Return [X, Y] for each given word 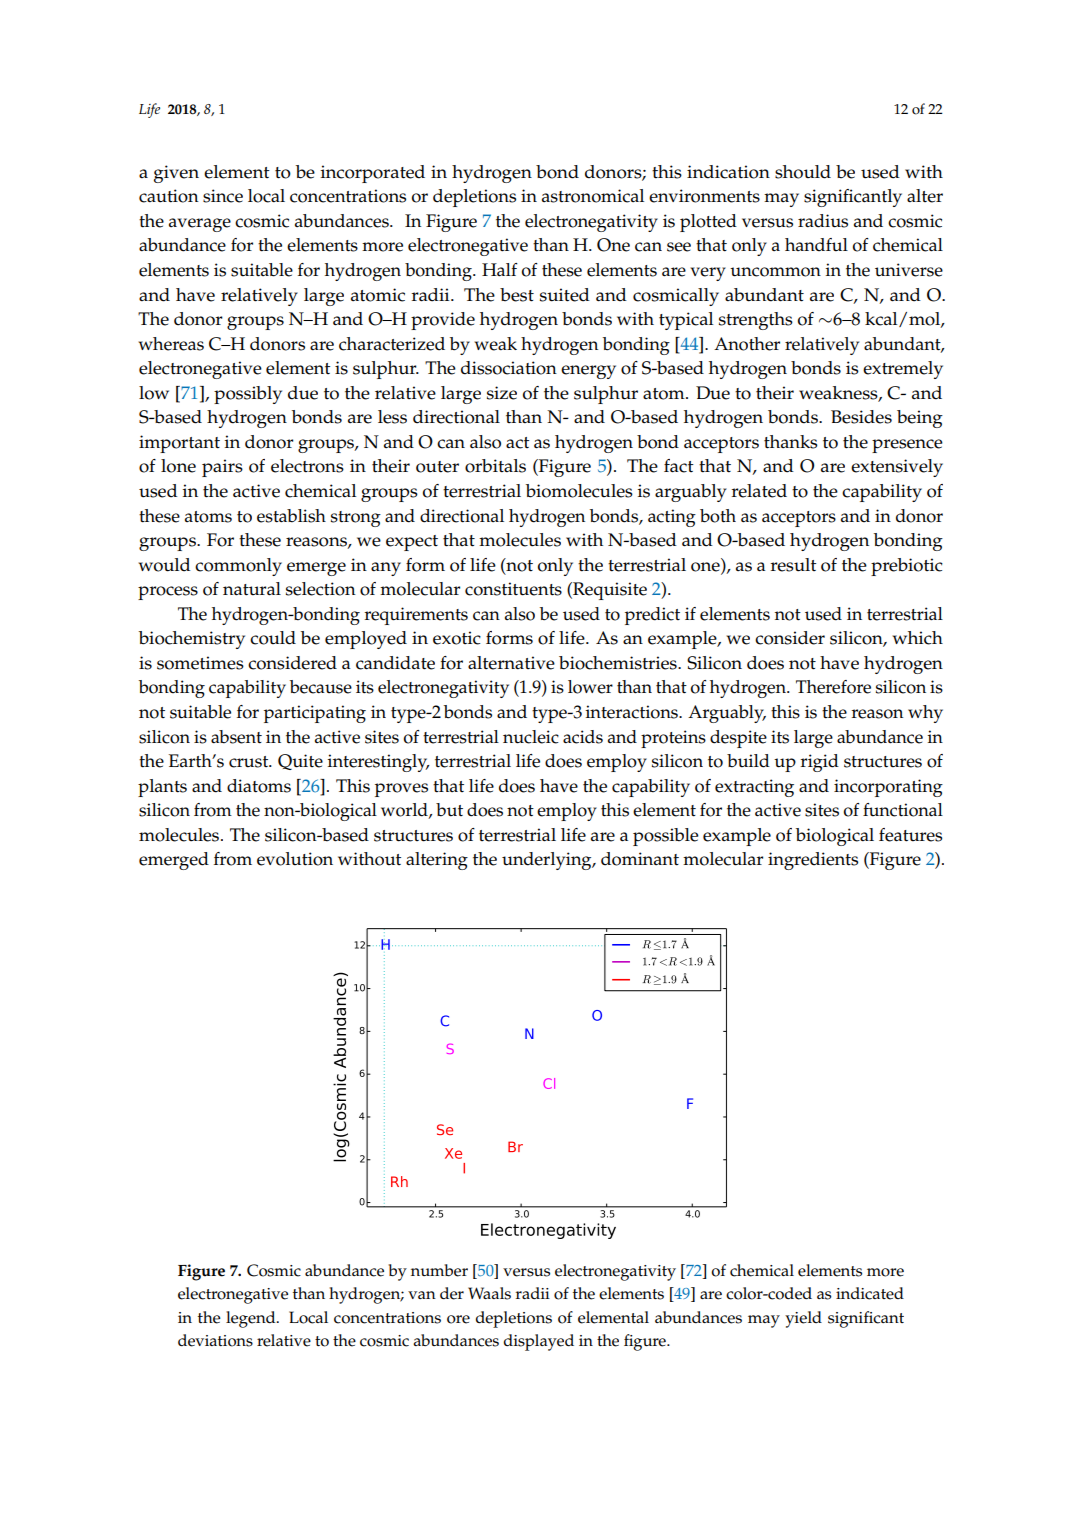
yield [803, 1319]
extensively [897, 468]
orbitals [495, 466]
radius [823, 221]
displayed [538, 1342]
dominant [640, 859]
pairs [222, 468]
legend [252, 1319]
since [223, 196]
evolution [295, 859]
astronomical [593, 196]
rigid [819, 763]
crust [250, 762]
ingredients [813, 861]
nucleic [531, 737]
